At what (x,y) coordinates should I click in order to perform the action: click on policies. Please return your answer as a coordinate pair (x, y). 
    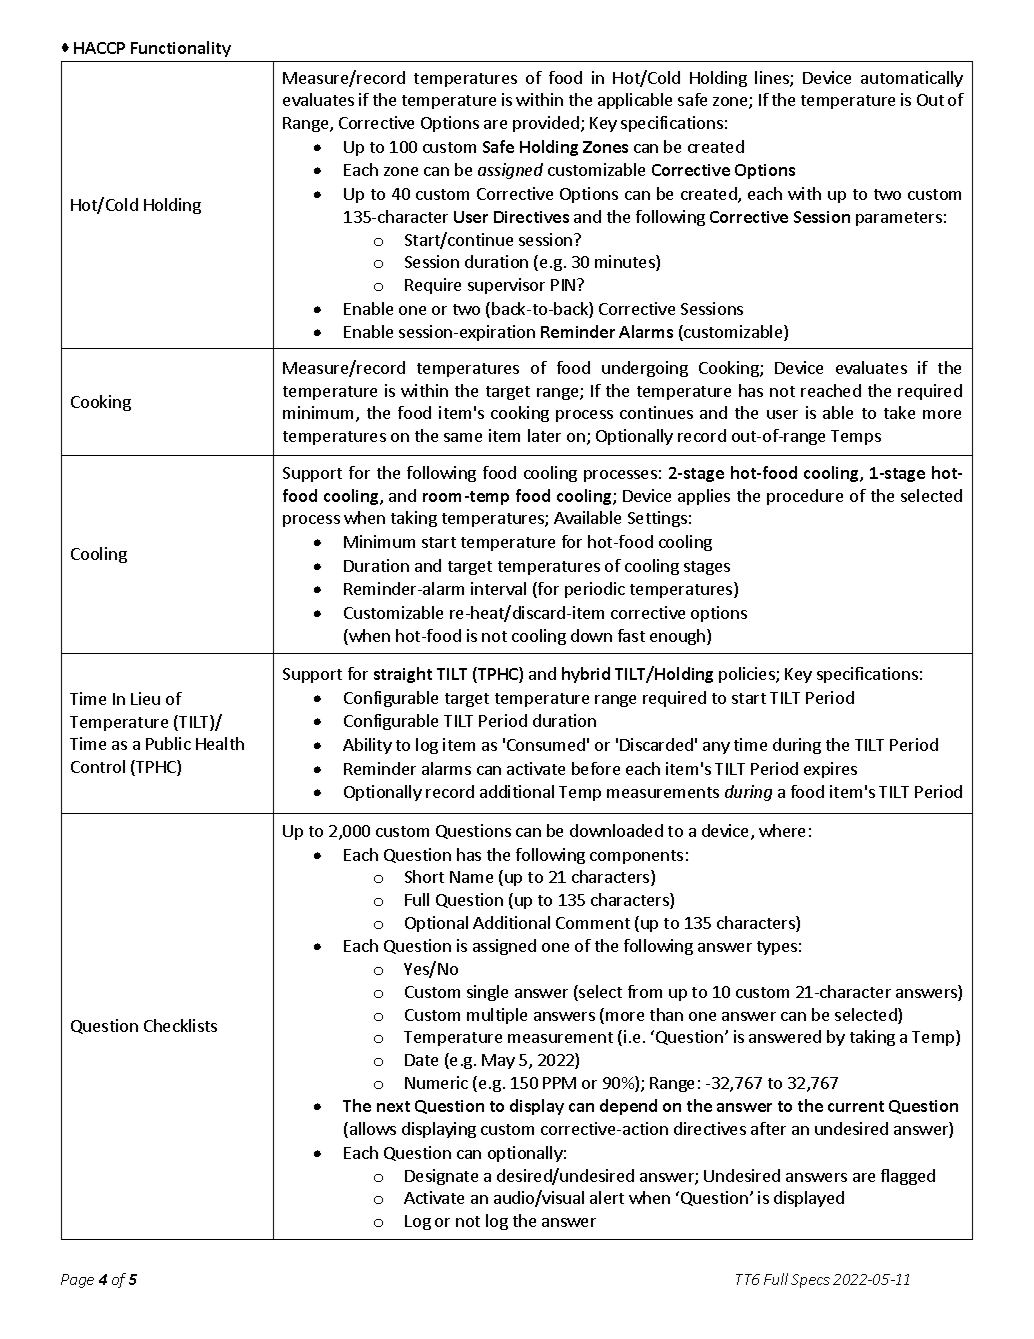
    Looking at the image, I should click on (748, 675).
